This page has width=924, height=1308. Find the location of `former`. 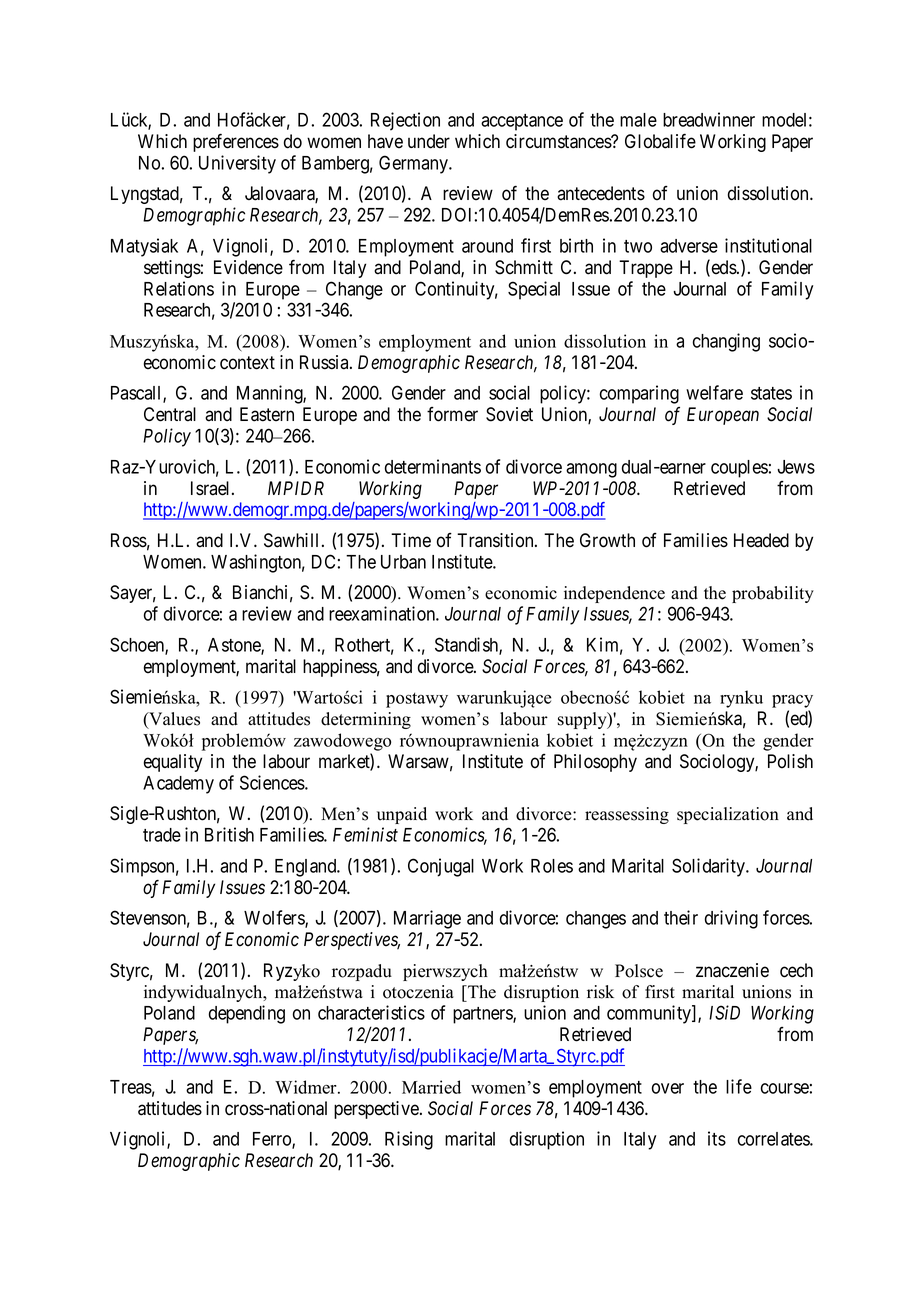

former is located at coordinates (452, 414).
